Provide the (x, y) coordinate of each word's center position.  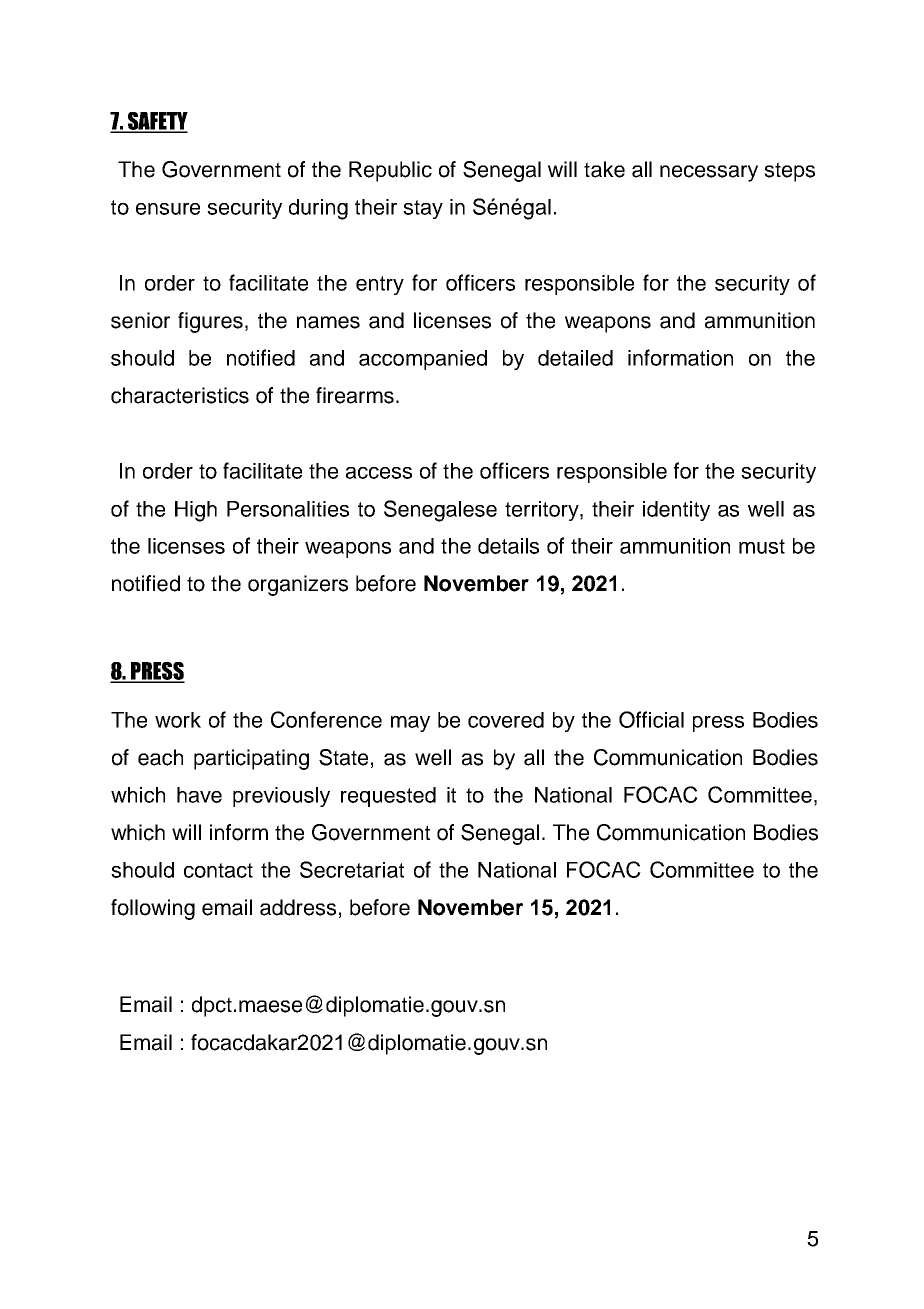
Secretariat (352, 869)
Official (651, 719)
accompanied (423, 360)
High (196, 511)
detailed (575, 358)
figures (210, 322)
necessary (709, 173)
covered (506, 720)
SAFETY (156, 122)
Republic (390, 171)
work (178, 720)
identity (676, 511)
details (508, 546)
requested (388, 797)
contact (218, 870)
